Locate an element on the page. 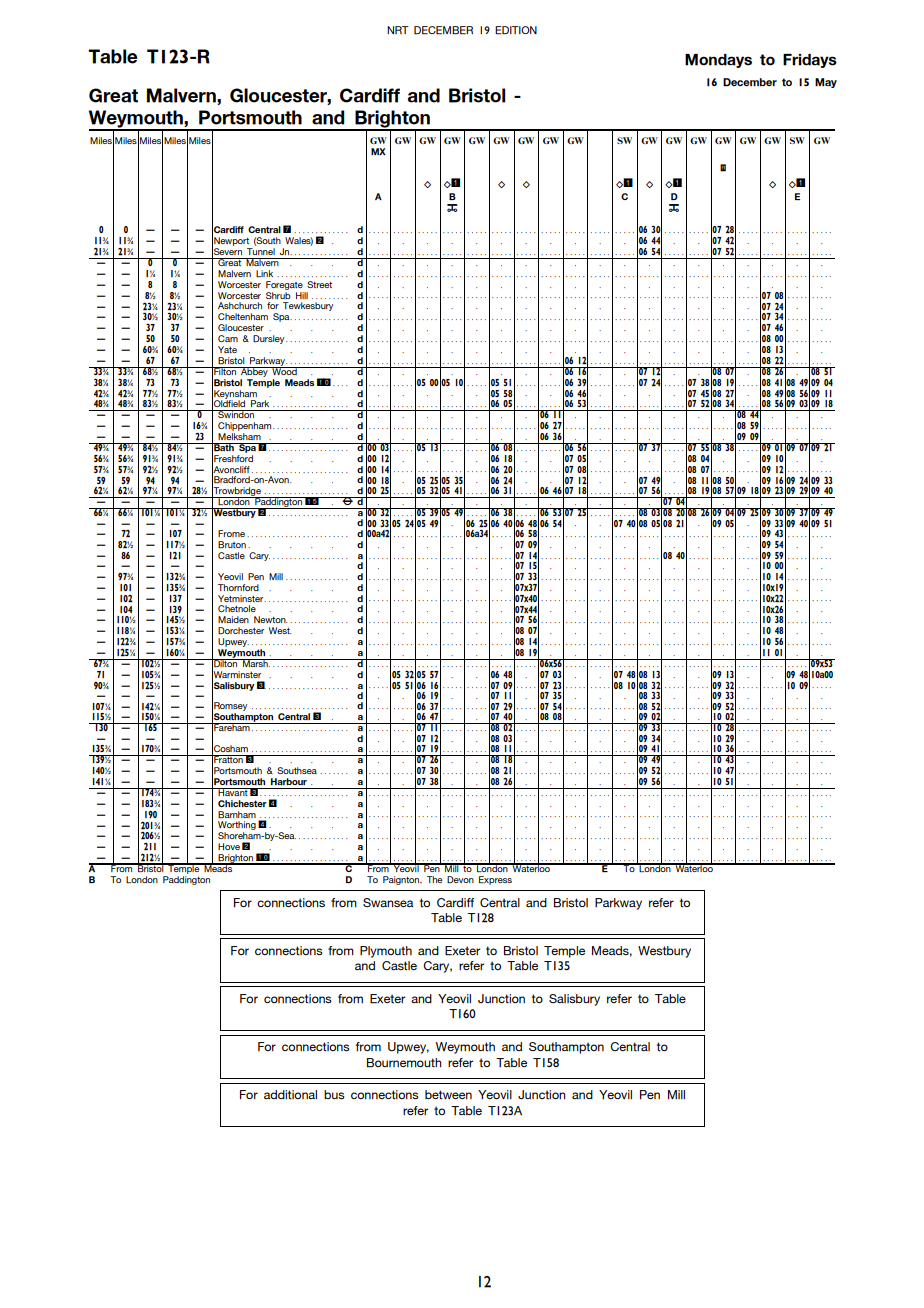  between is located at coordinates (448, 1095).
